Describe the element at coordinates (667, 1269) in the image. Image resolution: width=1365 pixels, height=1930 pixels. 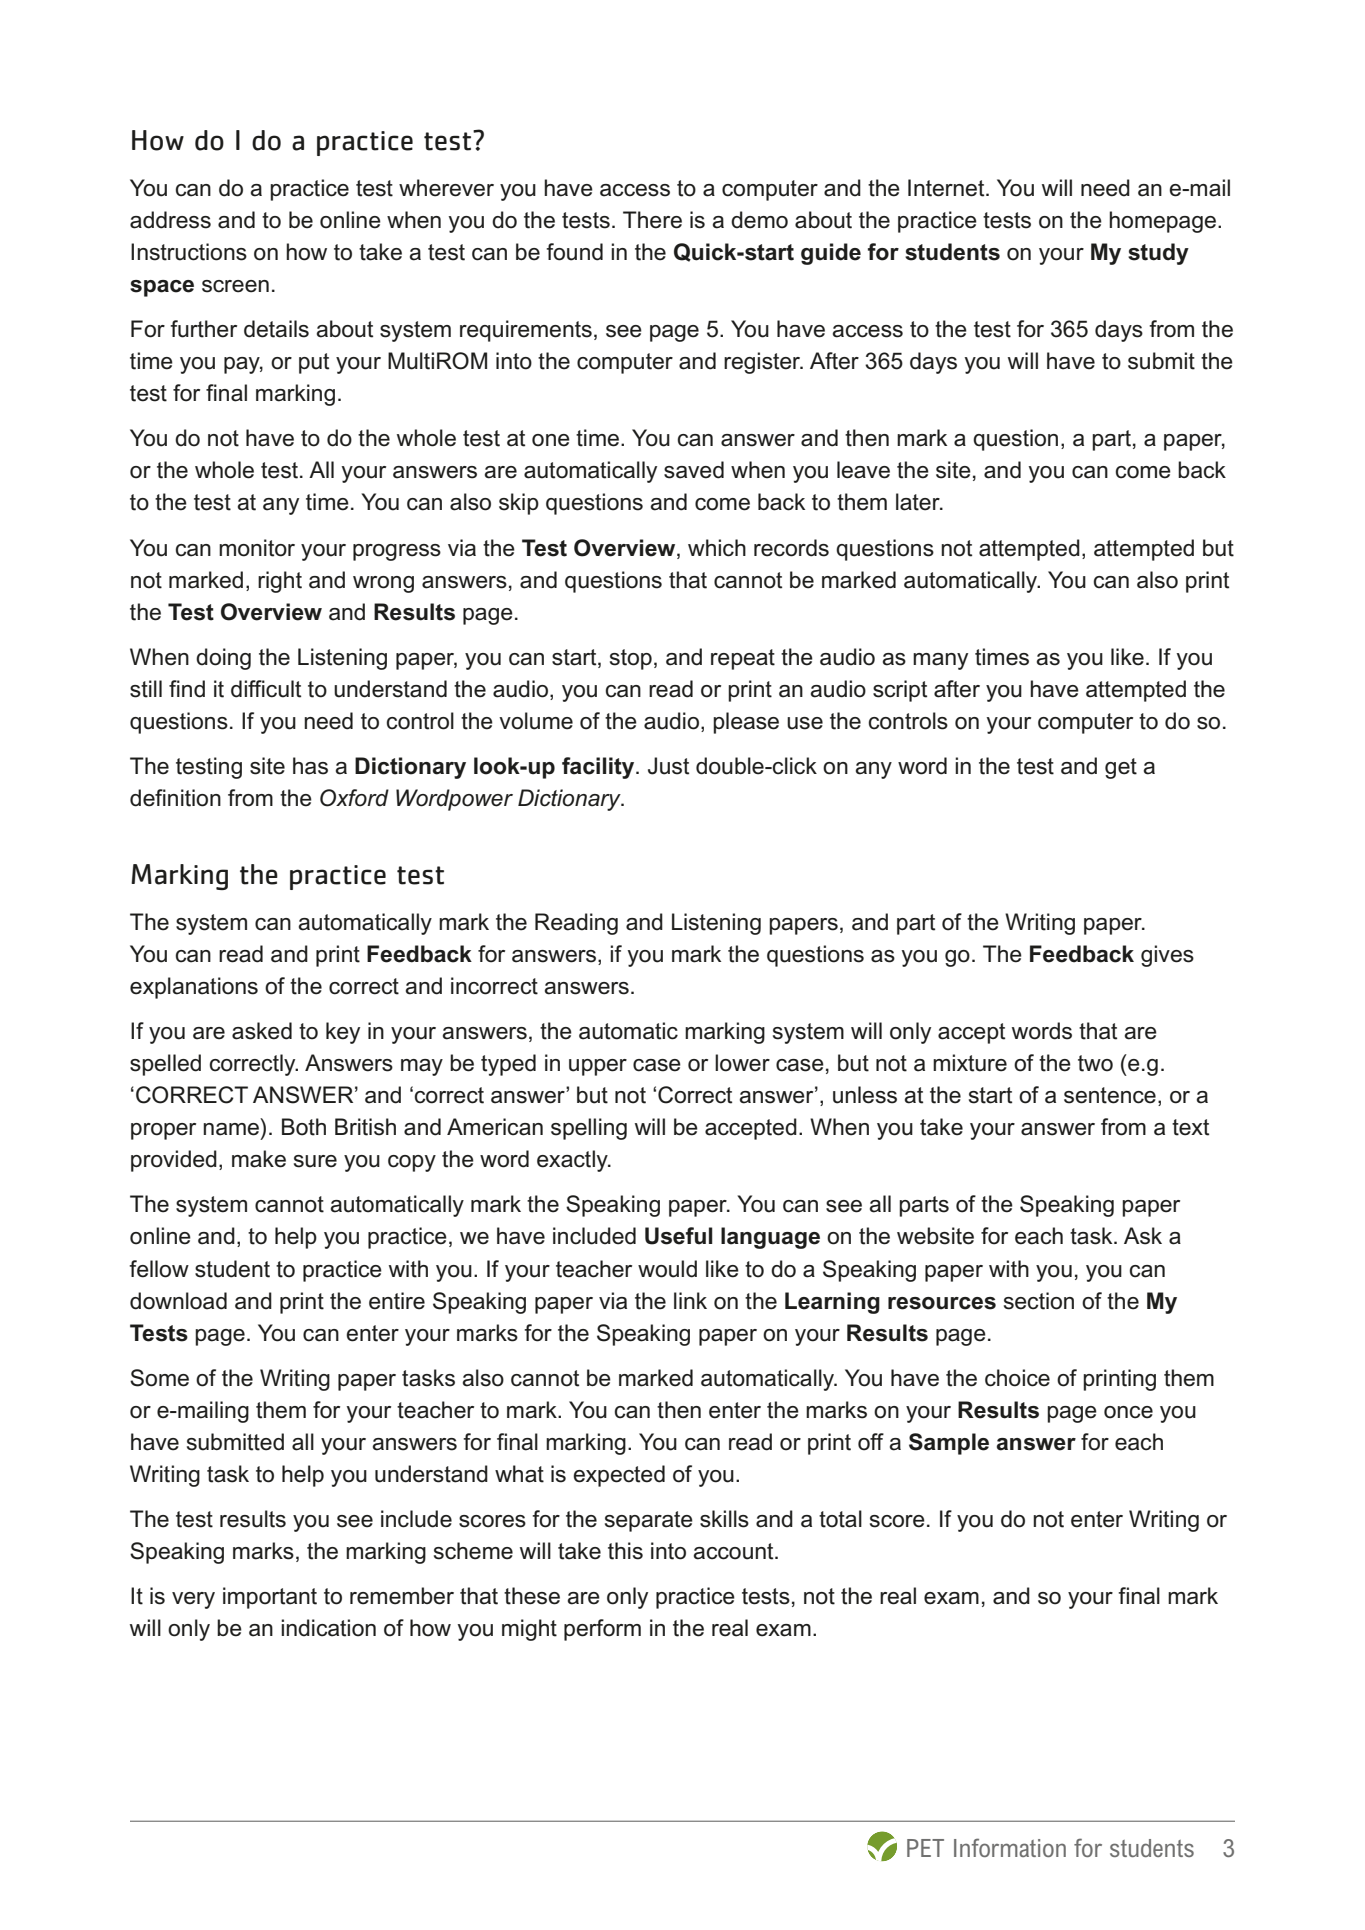
I see `would` at that location.
